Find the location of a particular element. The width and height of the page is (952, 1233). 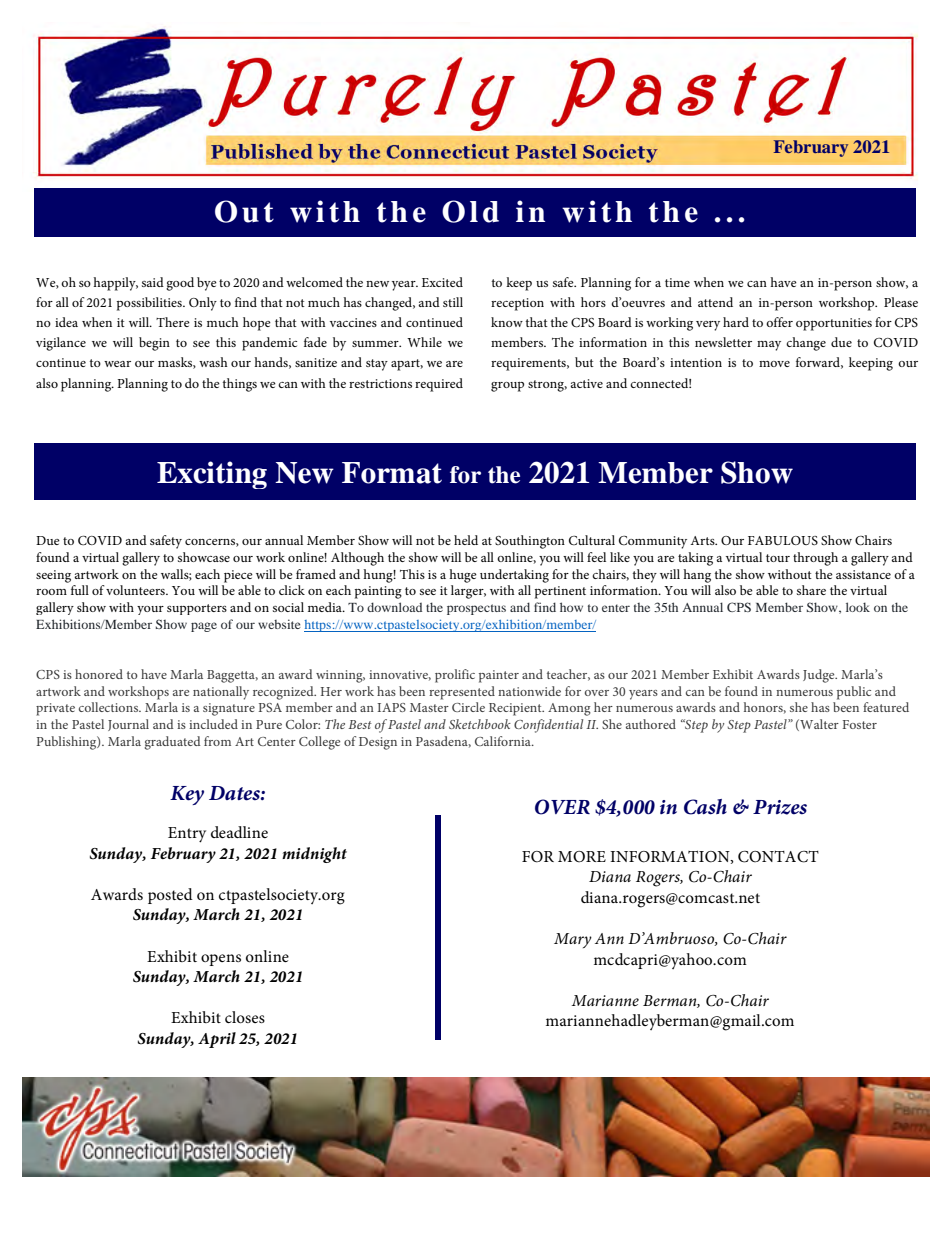

Mary is located at coordinates (573, 940).
